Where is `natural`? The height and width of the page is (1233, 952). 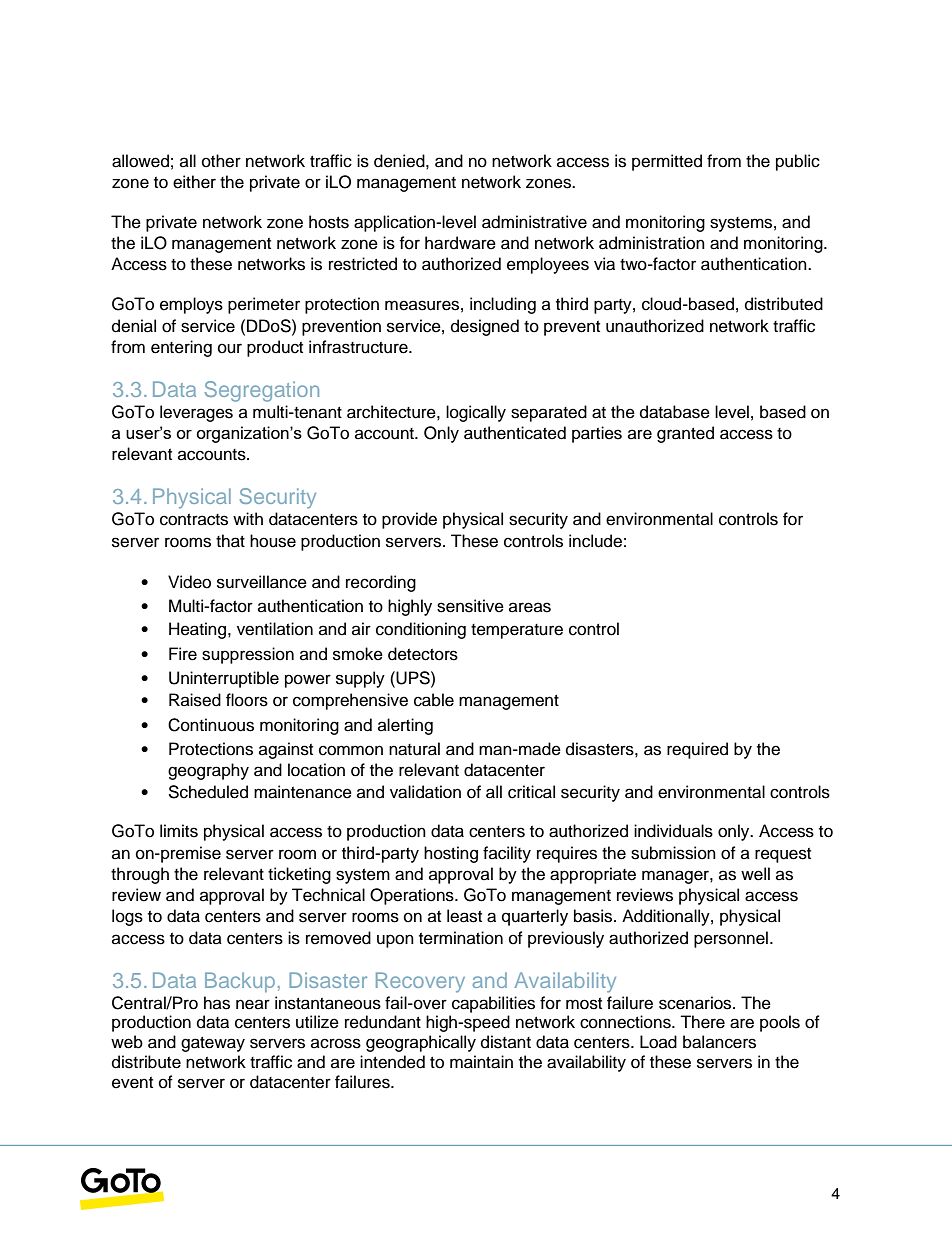 natural is located at coordinates (414, 749).
